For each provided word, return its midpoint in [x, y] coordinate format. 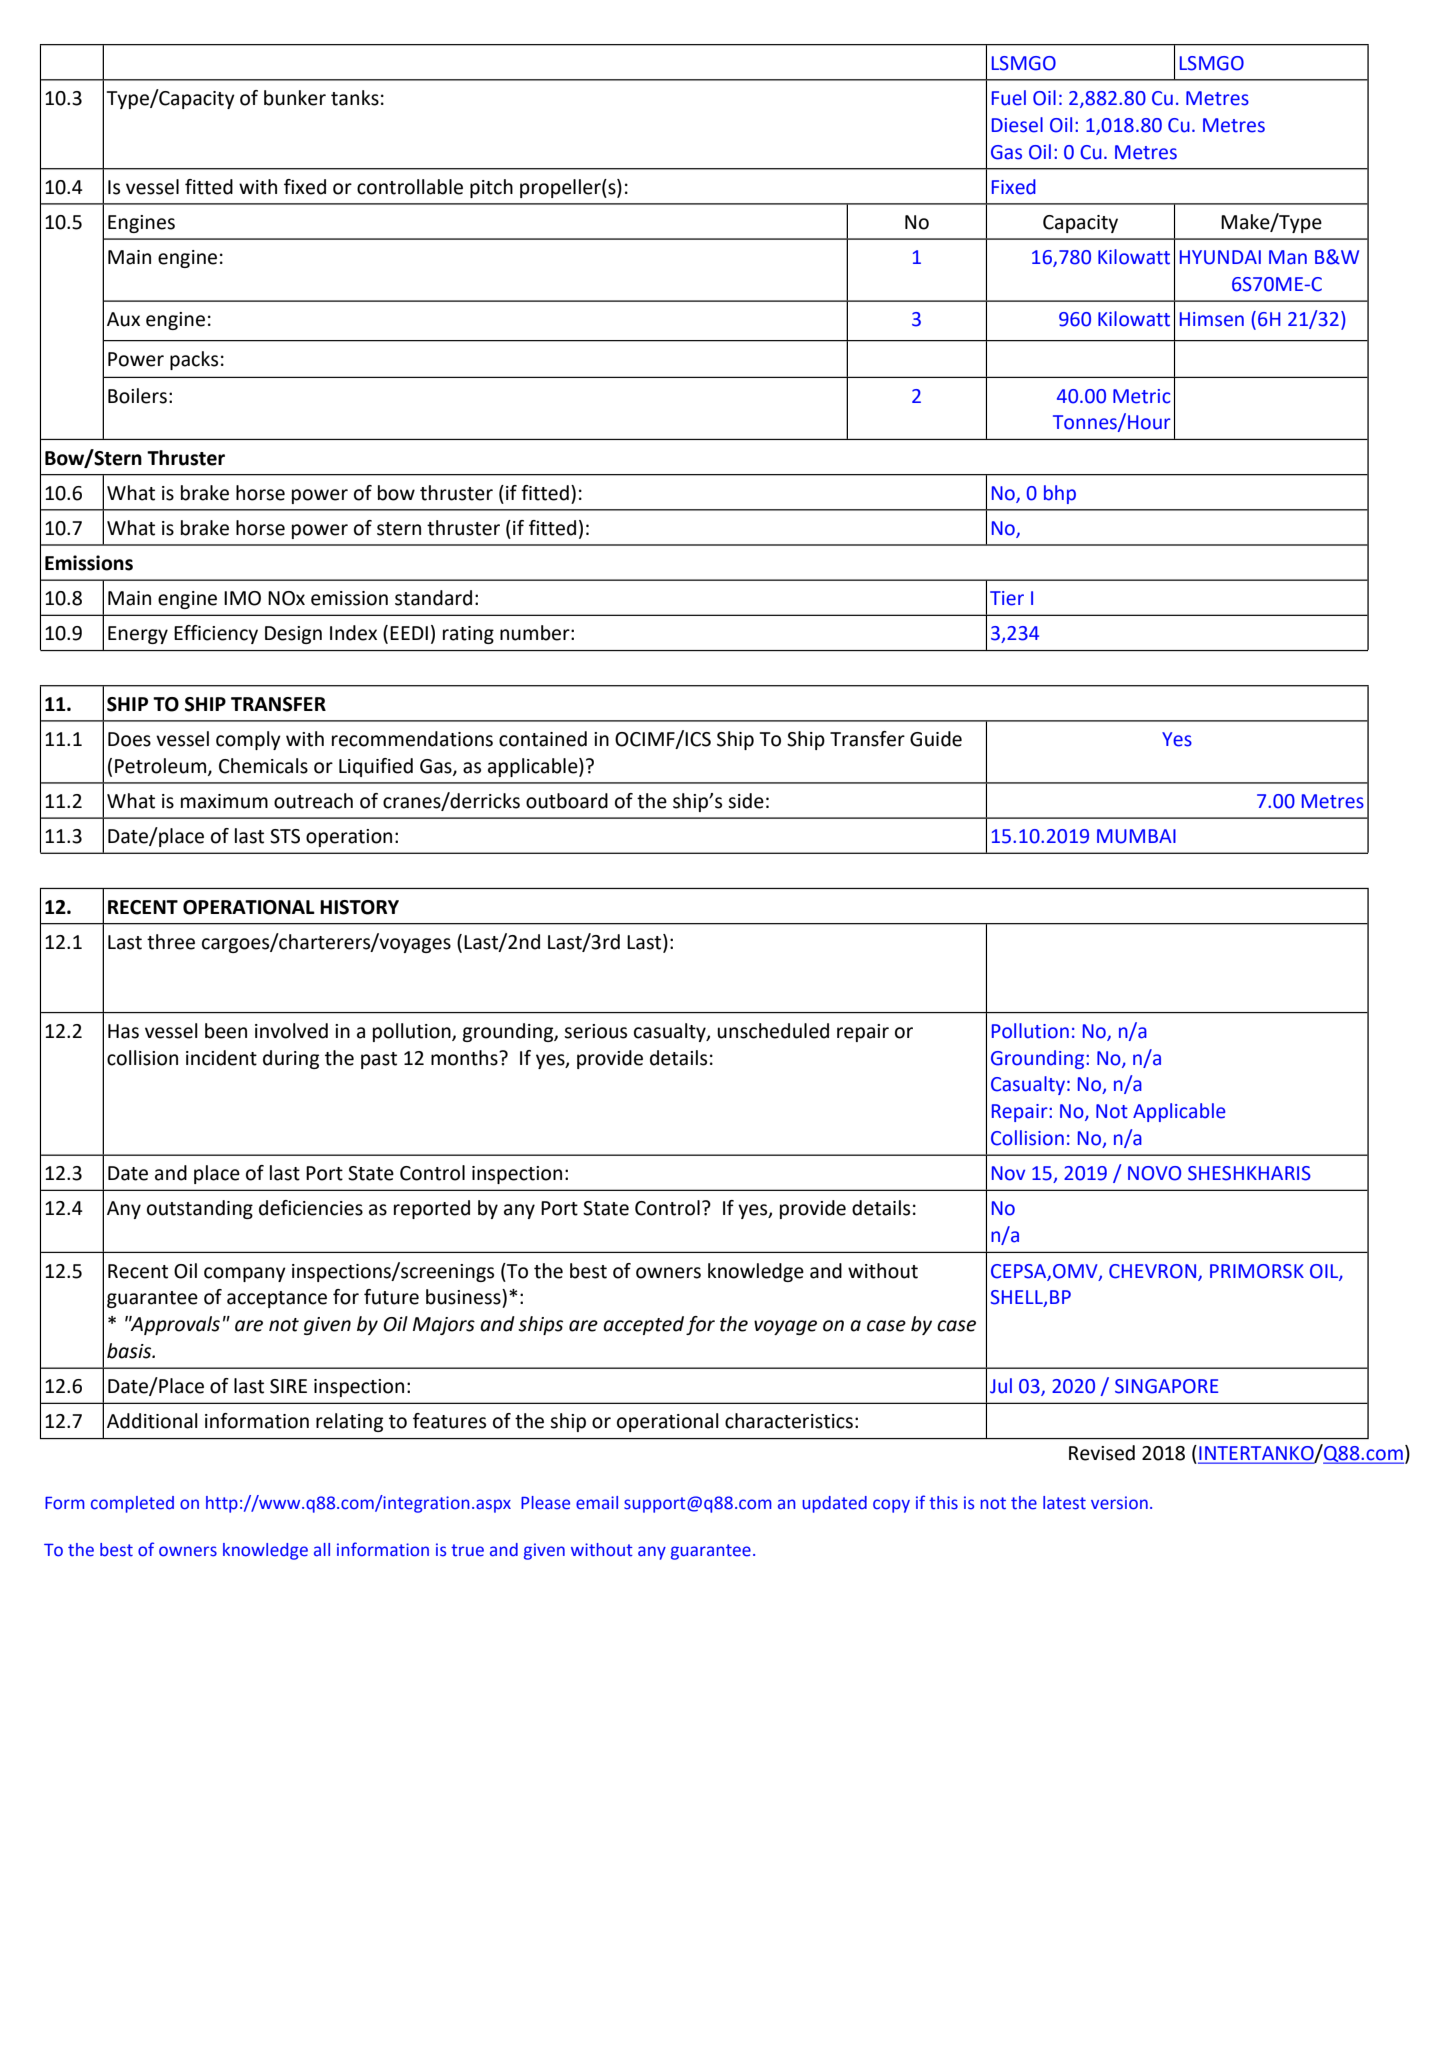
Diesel [1017, 125]
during [291, 1059]
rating [468, 635]
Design [293, 635]
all [322, 1550]
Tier [1007, 598]
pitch [491, 188]
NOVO [1154, 1173]
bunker [295, 98]
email [597, 1503]
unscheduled [773, 1031]
